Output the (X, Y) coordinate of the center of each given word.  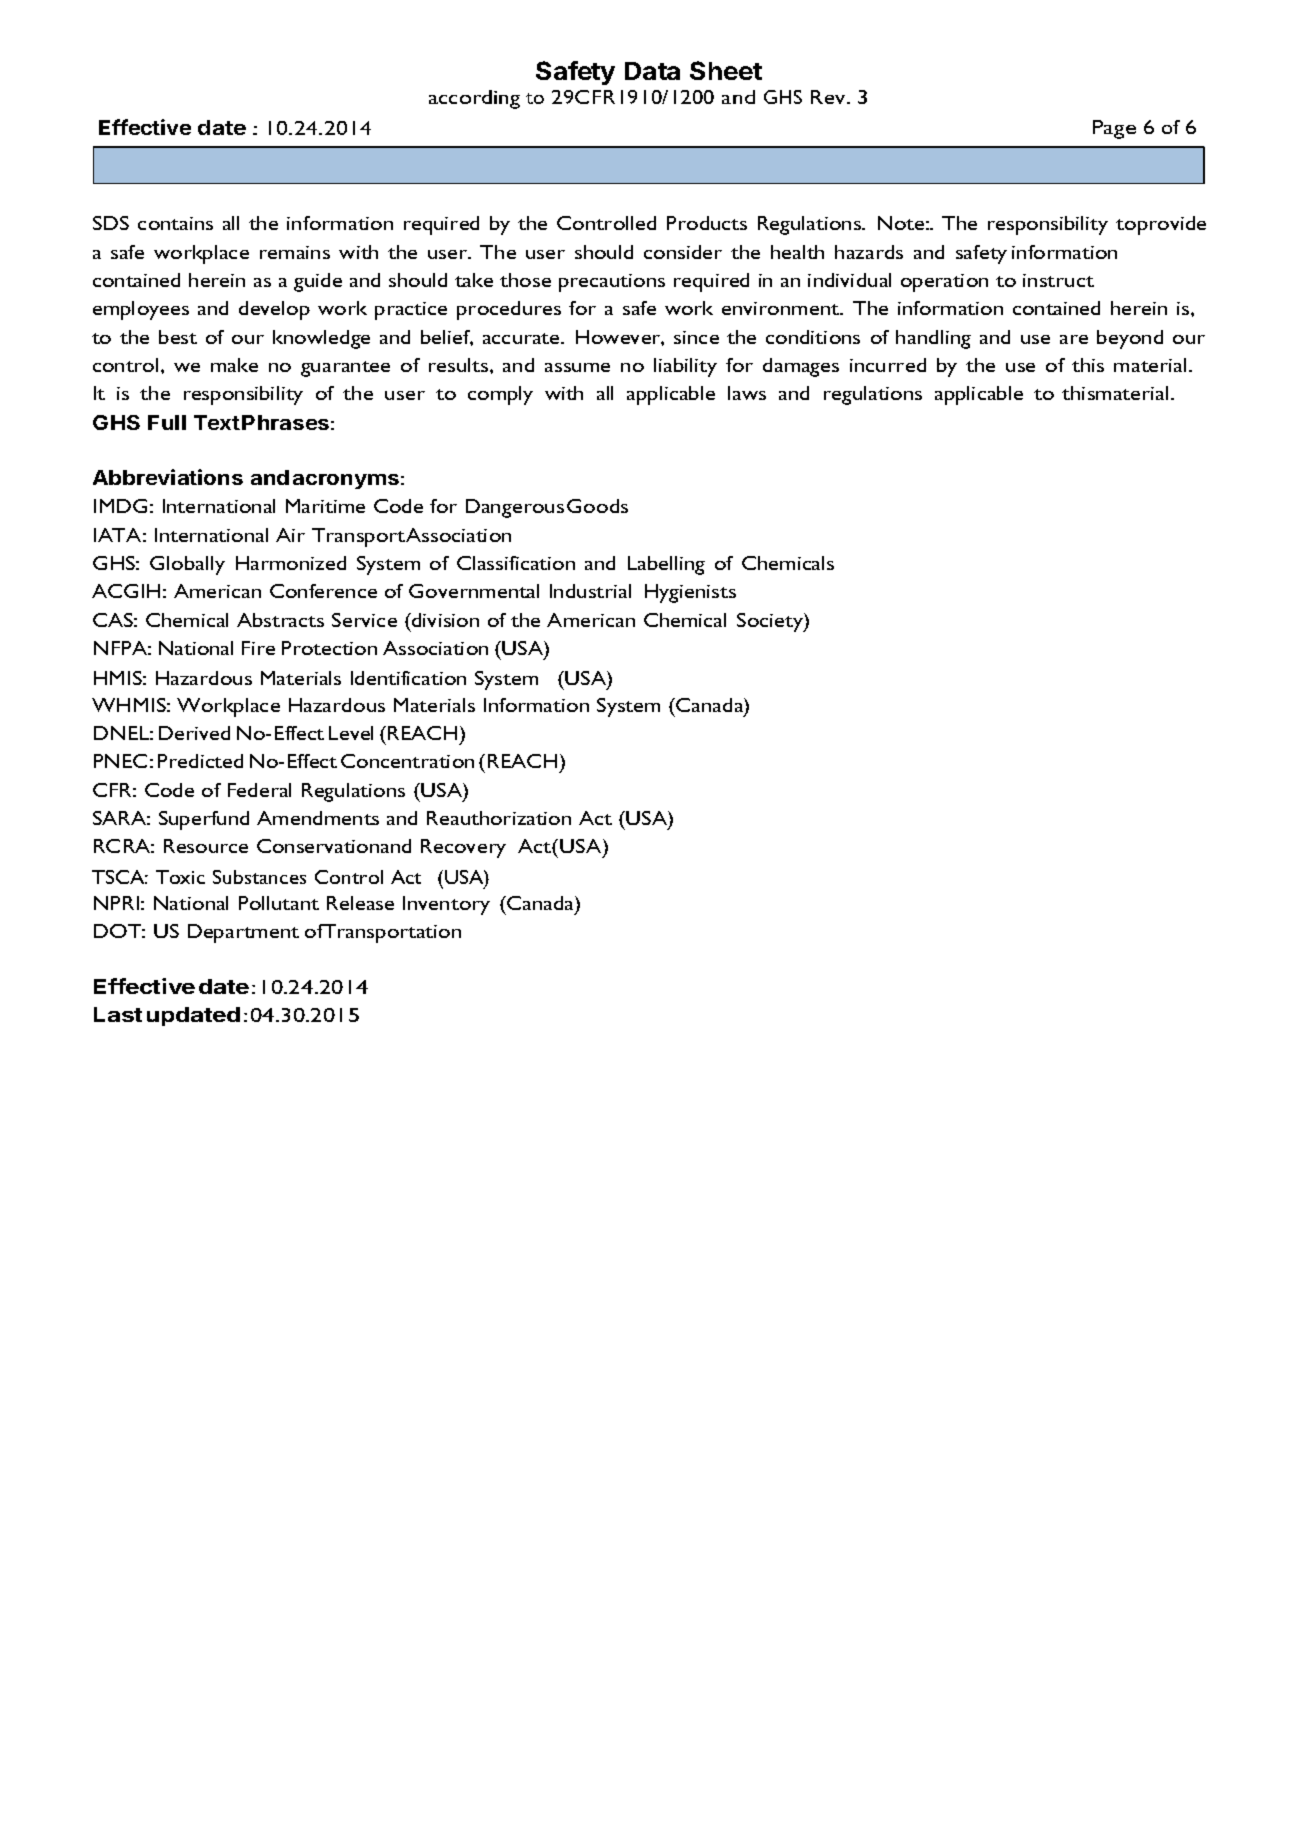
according (474, 99)
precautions (612, 283)
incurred (888, 365)
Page (1114, 129)
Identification (408, 678)
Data (652, 71)
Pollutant (279, 903)
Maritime (325, 506)
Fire (258, 648)
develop (274, 310)
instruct (1058, 280)
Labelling (666, 565)
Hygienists (690, 593)
